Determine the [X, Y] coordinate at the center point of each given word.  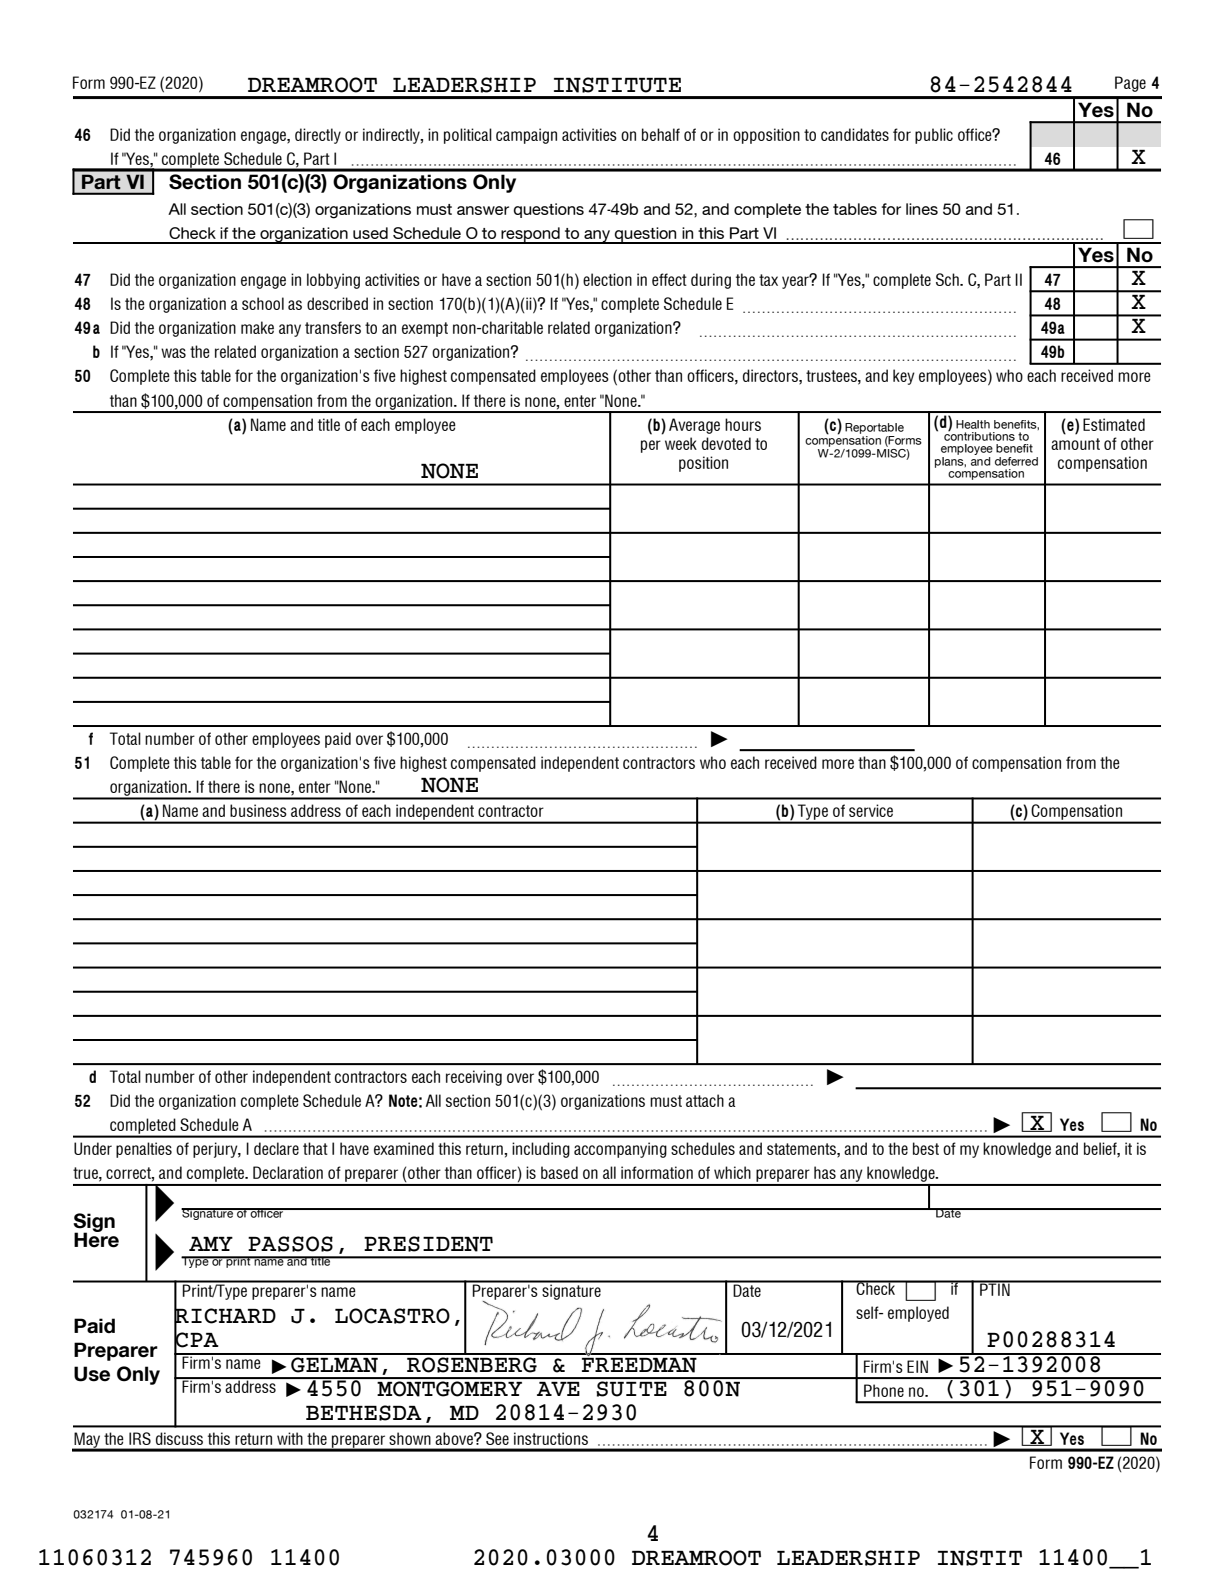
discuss [179, 1439]
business [258, 810]
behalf [661, 134]
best [926, 1148]
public [934, 136]
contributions [979, 435]
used [370, 233]
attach [705, 1100]
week [681, 443]
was [173, 353]
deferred [1016, 461]
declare [276, 1148]
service [871, 810]
